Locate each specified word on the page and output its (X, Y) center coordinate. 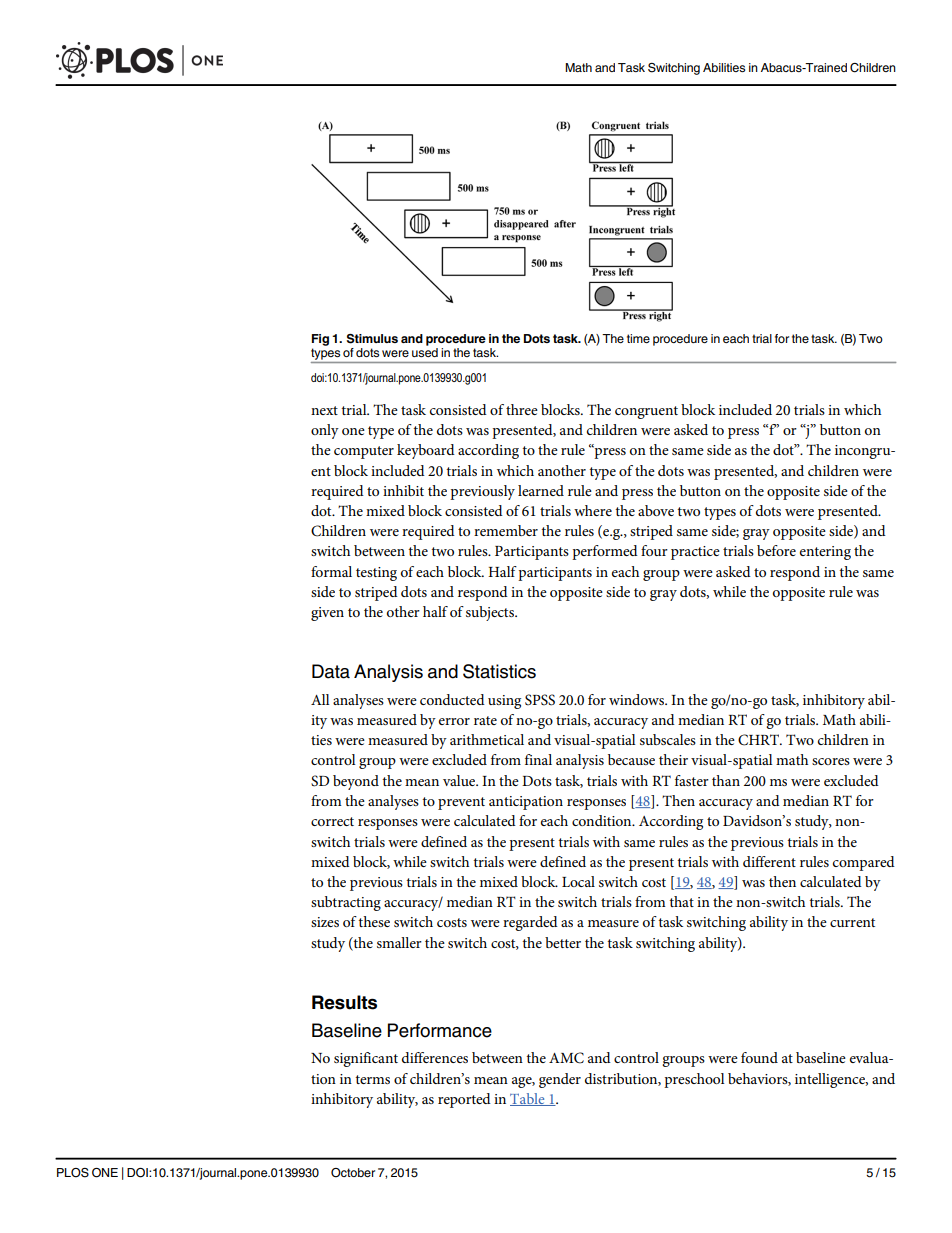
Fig (320, 340)
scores (831, 761)
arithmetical (487, 739)
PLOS (73, 1173)
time (638, 338)
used (425, 352)
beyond (356, 782)
